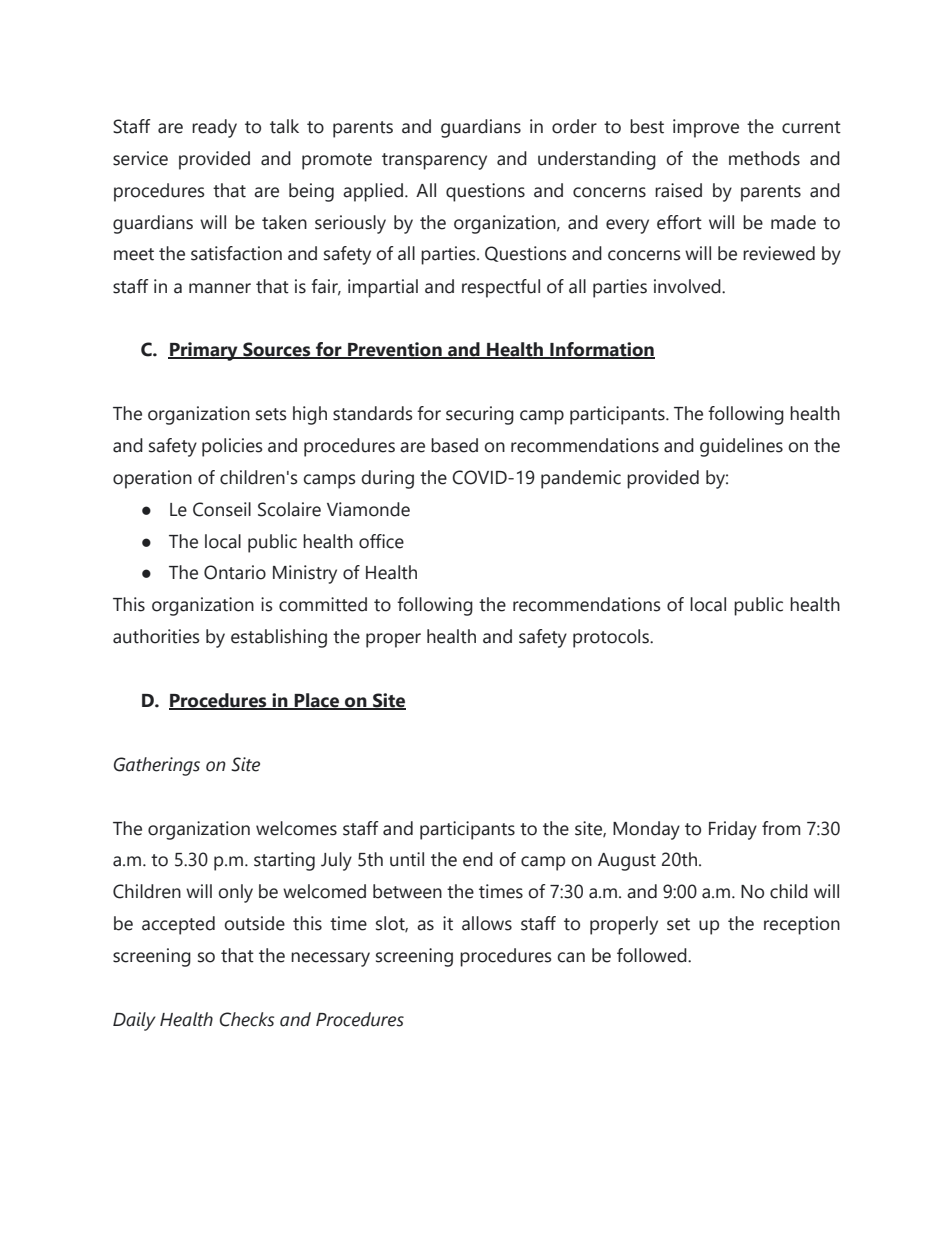 Image resolution: width=952 pixels, height=1233 pixels. I want to click on Ontario, so click(235, 572).
